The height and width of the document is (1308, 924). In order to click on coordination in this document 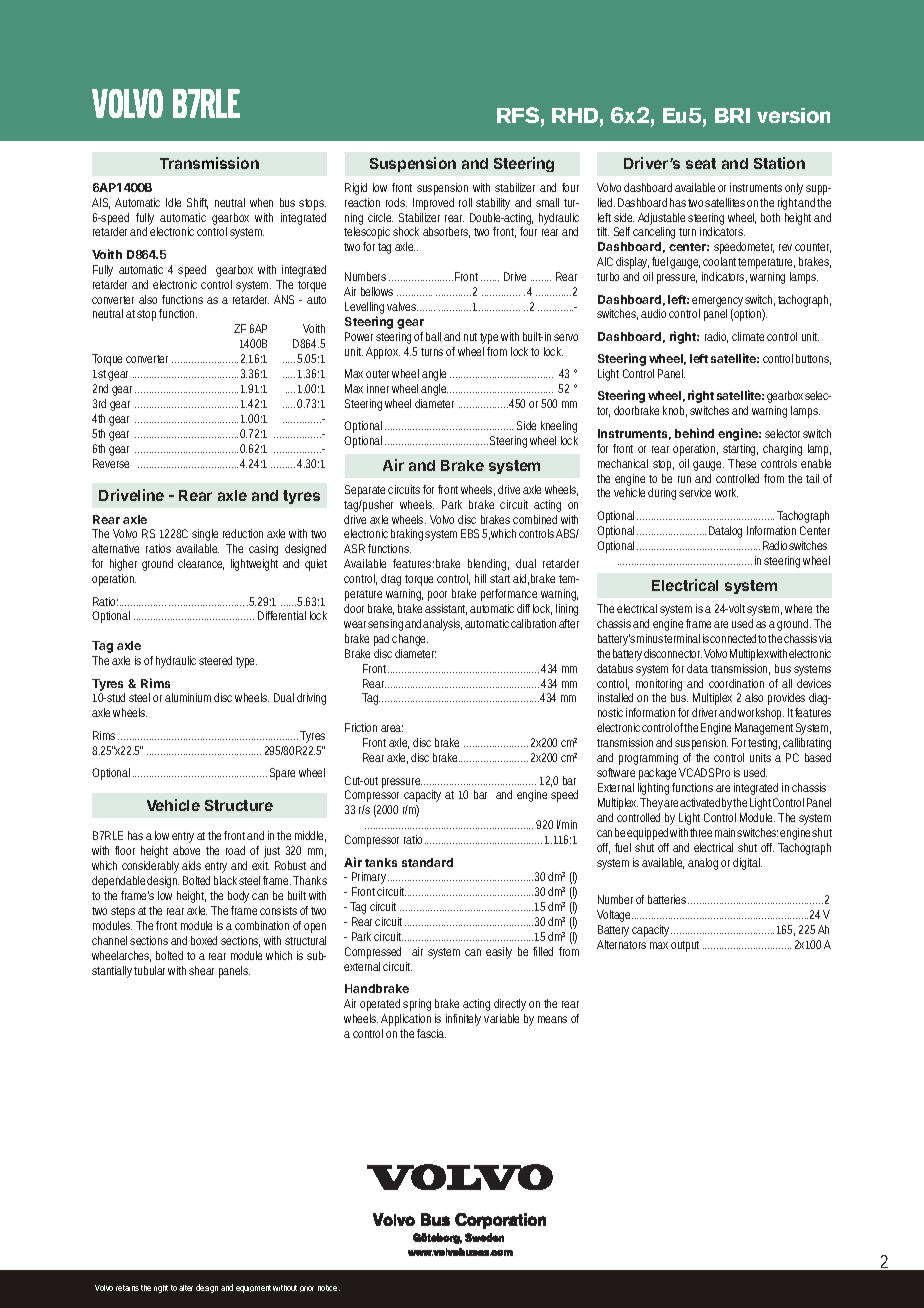, I will do `click(736, 683)`.
